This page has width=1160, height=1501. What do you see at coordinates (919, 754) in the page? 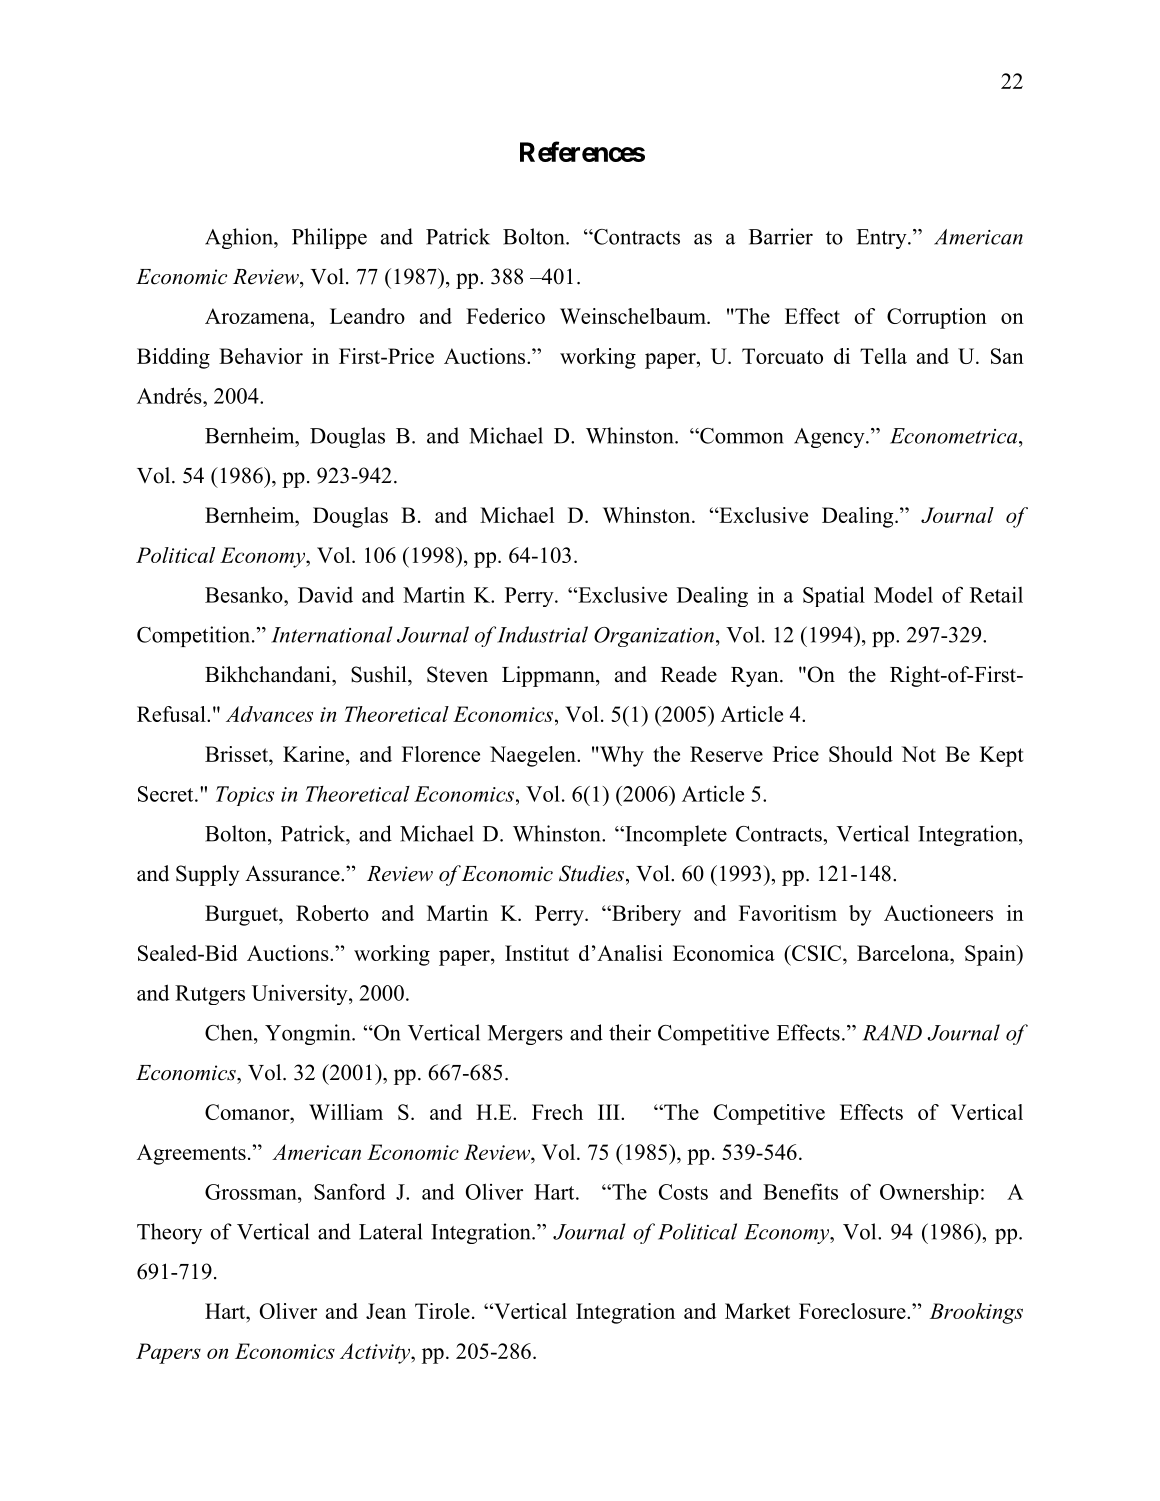
I see `Not` at bounding box center [919, 754].
